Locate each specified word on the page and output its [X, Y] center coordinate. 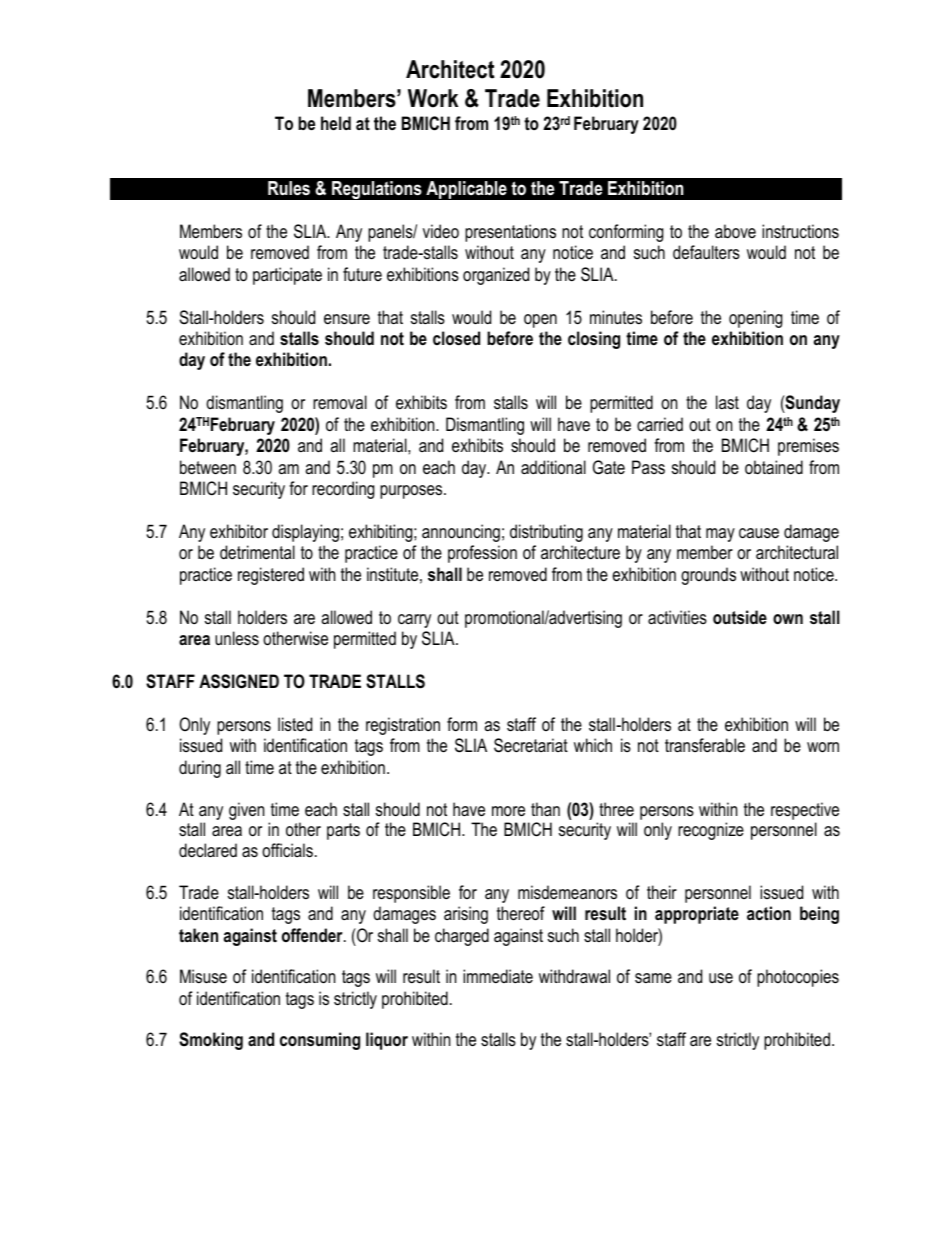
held [336, 123]
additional [553, 467]
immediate [498, 976]
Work [433, 98]
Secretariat [531, 745]
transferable [705, 745]
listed [295, 724]
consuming [320, 1041]
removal [340, 402]
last [727, 402]
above [735, 231]
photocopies [798, 978]
